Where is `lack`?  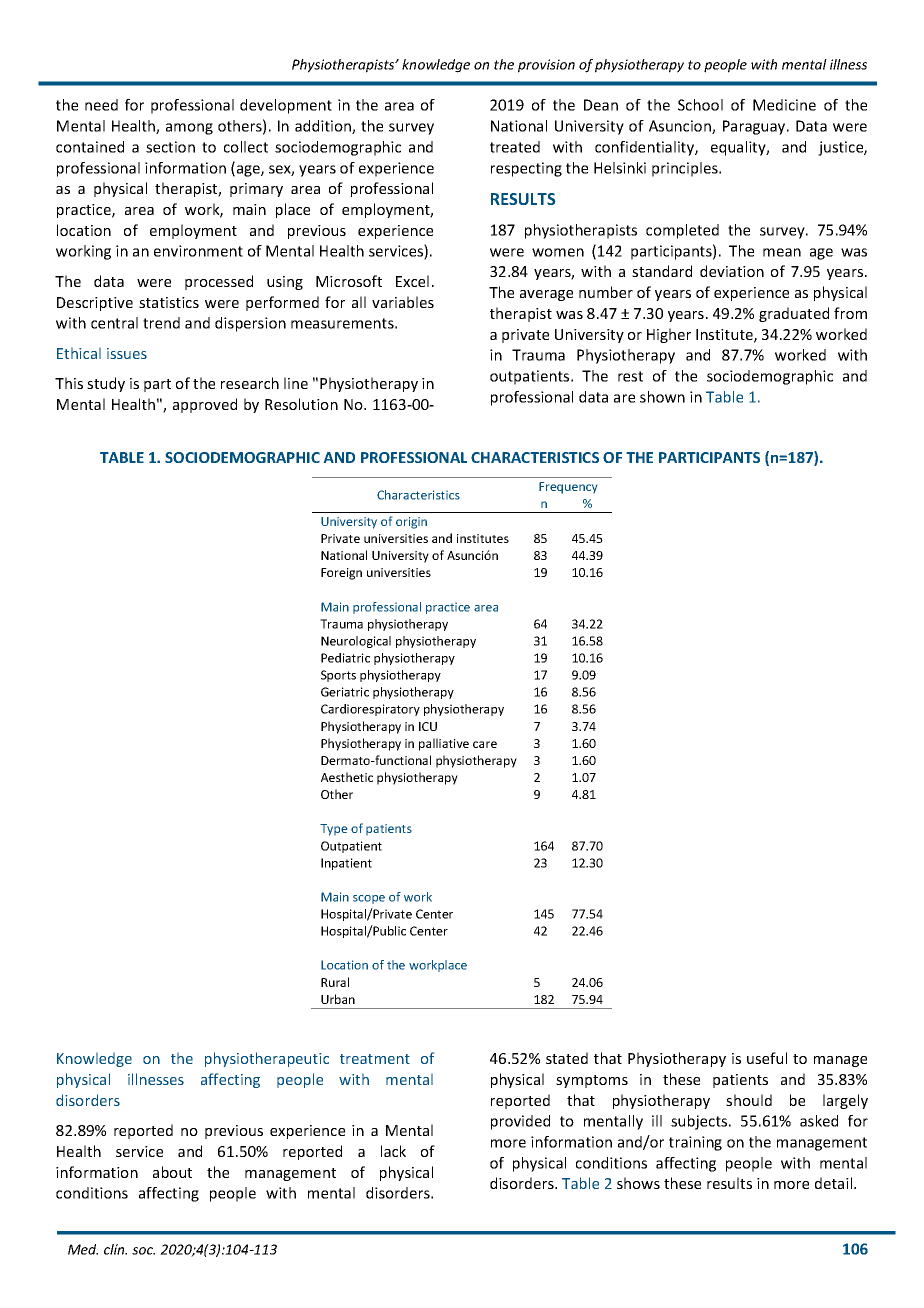 lack is located at coordinates (393, 1151).
